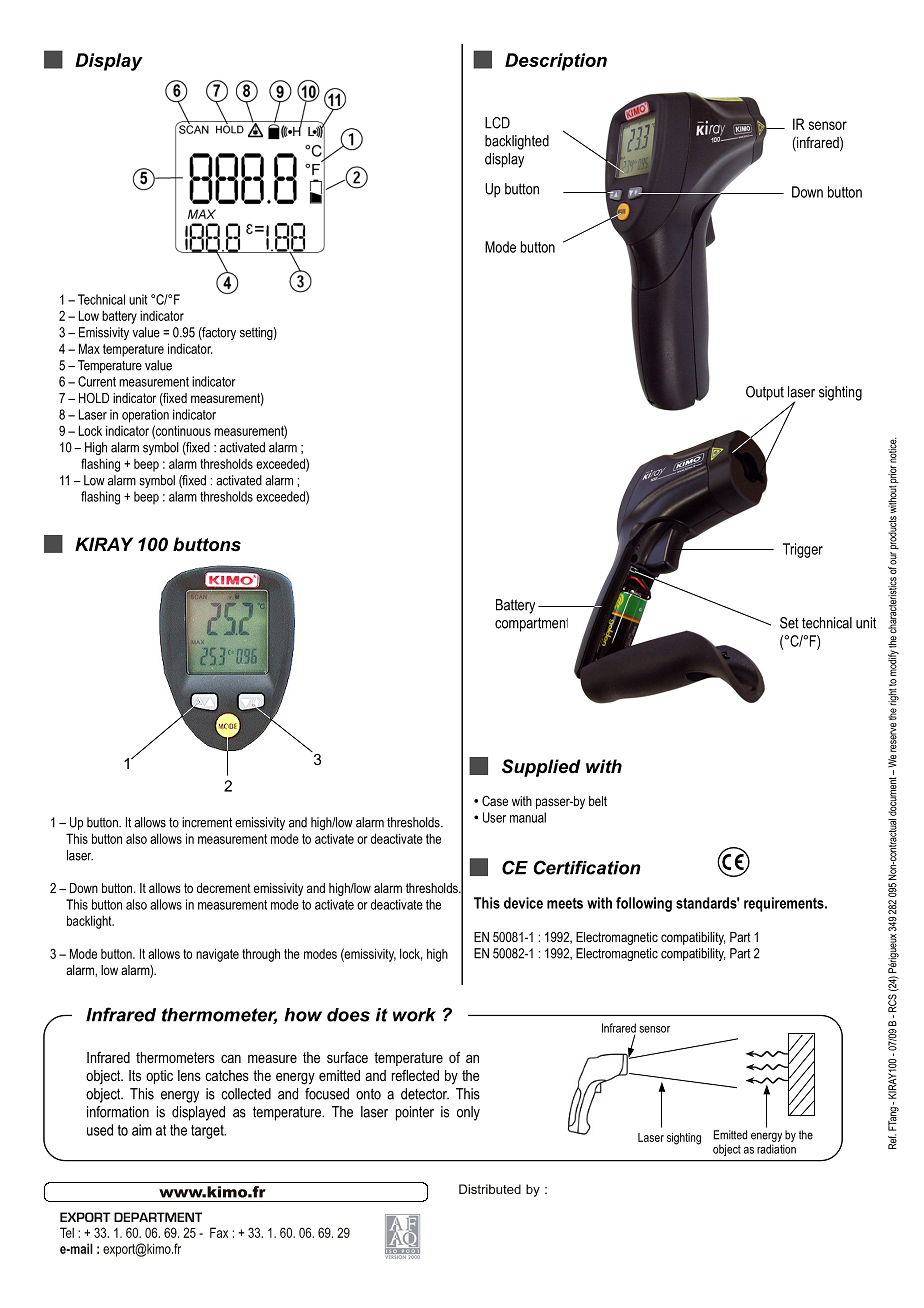 The height and width of the document is (1308, 924). I want to click on operation, so click(145, 416).
